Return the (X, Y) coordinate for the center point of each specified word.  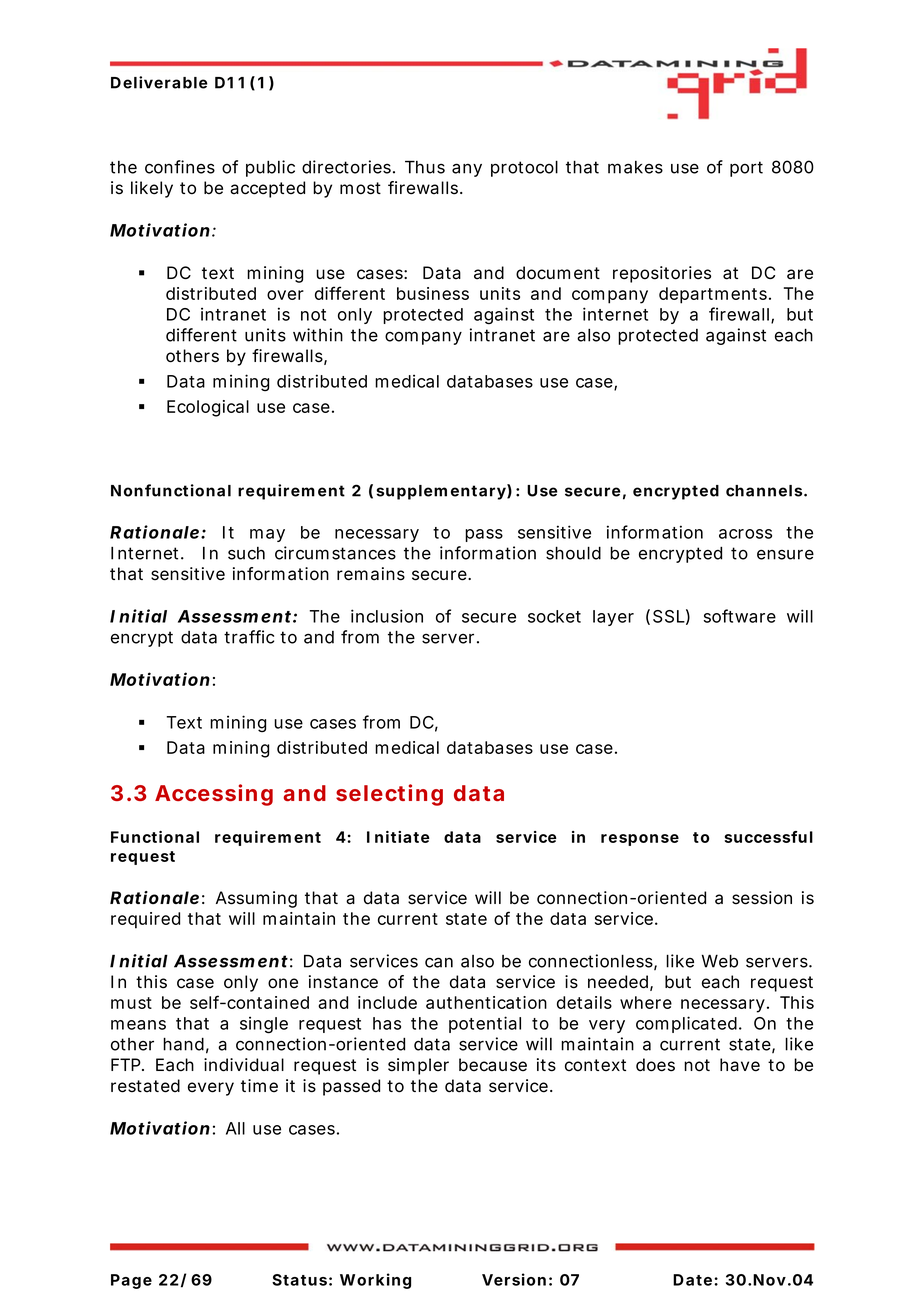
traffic (249, 637)
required (145, 920)
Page (131, 1281)
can (439, 962)
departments (714, 295)
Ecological (208, 408)
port (746, 169)
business (433, 293)
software (740, 616)
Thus (425, 167)
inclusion (387, 616)
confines (180, 167)
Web (720, 961)
